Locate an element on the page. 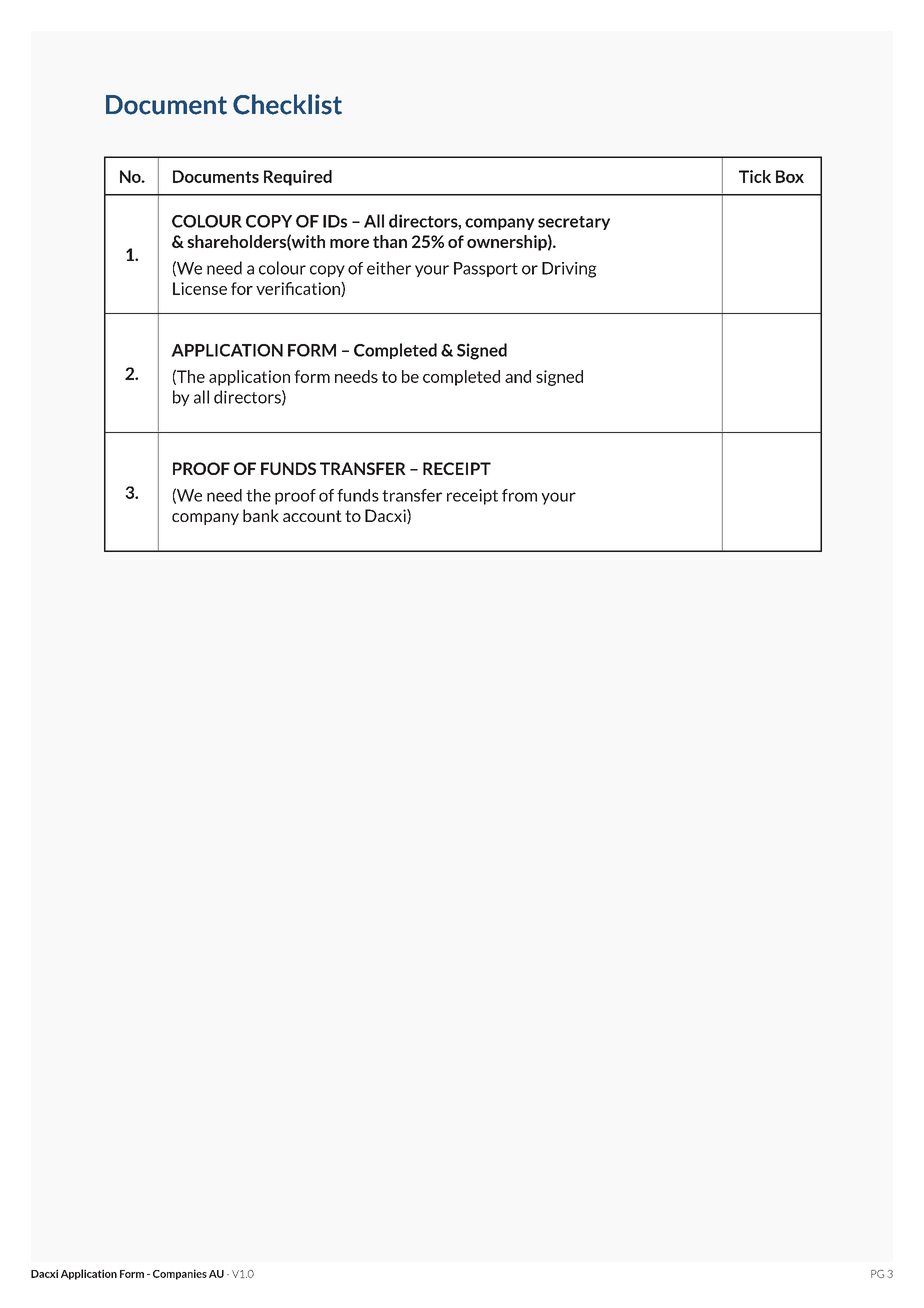 Image resolution: width=924 pixels, height=1308 pixels. secretary is located at coordinates (574, 223).
